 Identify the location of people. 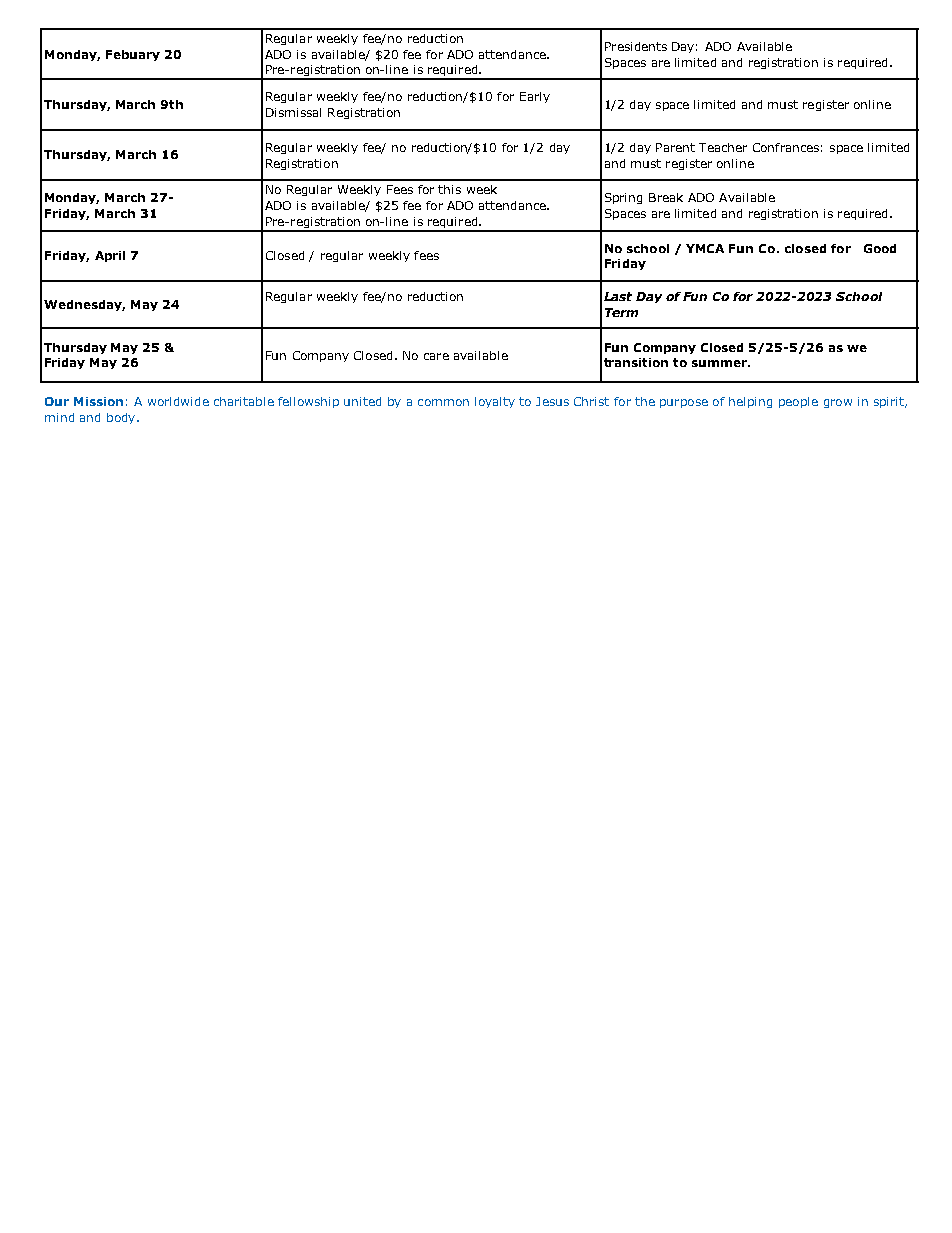
(798, 402).
